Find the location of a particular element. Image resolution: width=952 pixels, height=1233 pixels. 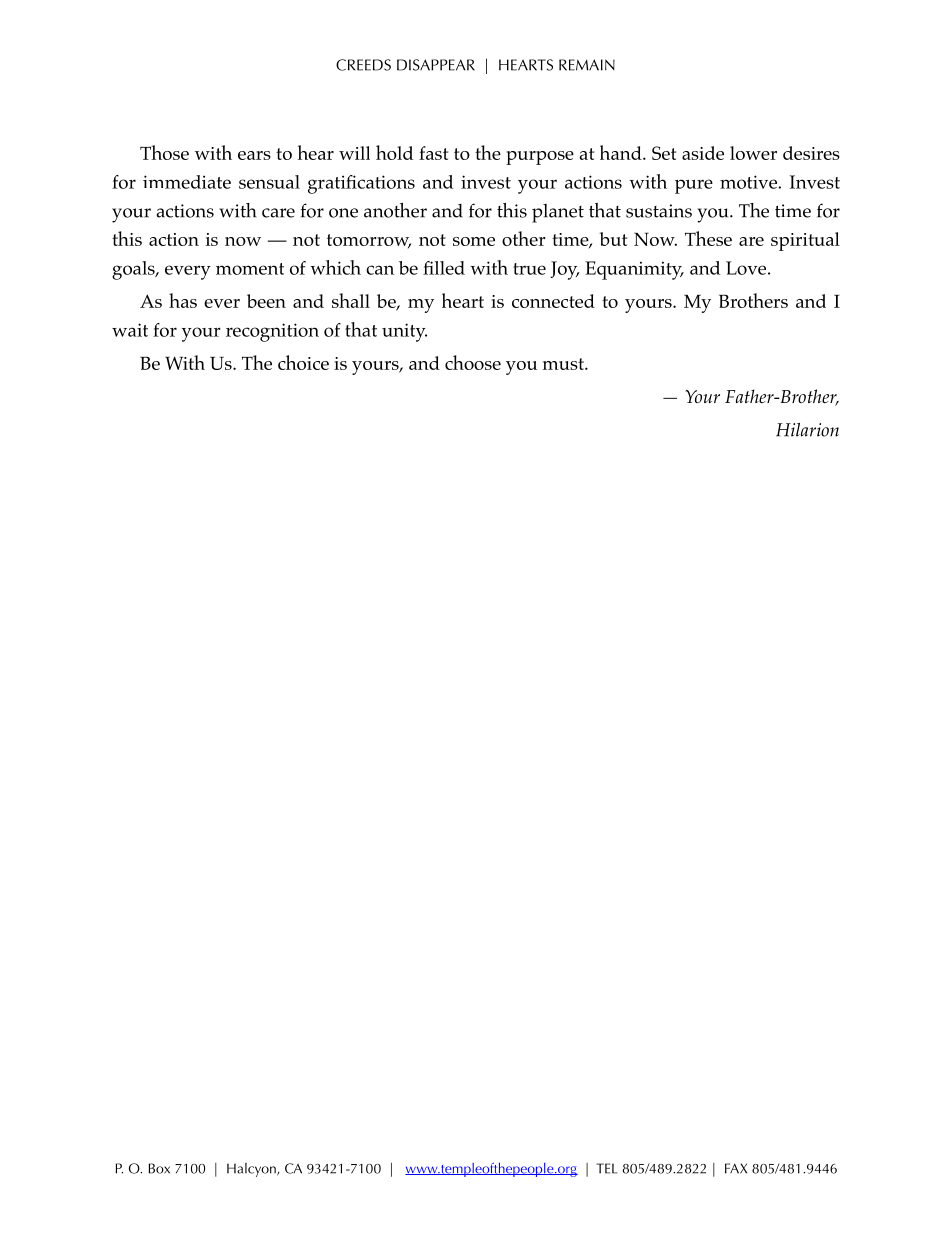

FAX is located at coordinates (736, 1168).
